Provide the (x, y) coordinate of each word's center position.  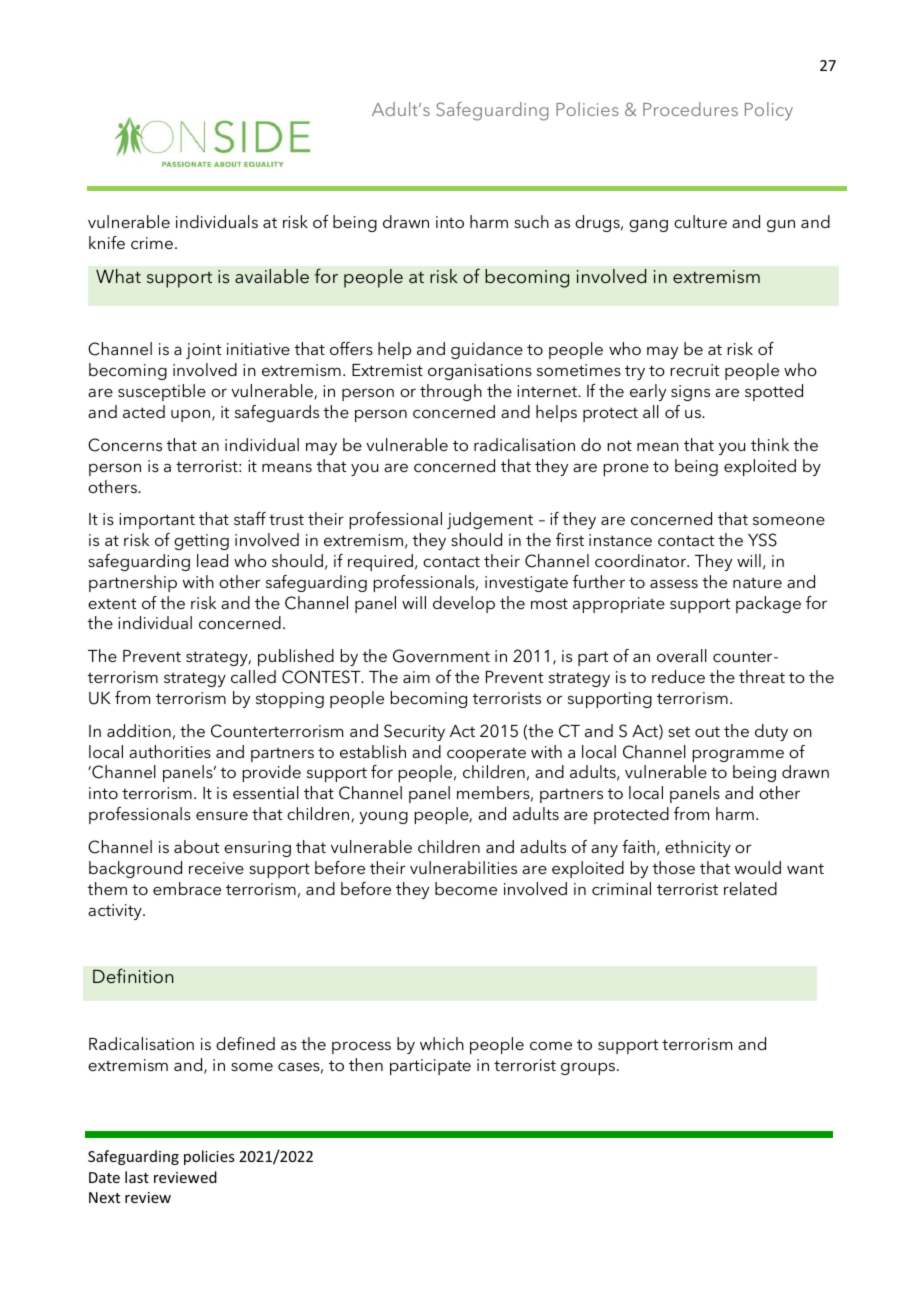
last (137, 1177)
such (531, 221)
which (442, 1043)
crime (153, 243)
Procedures (690, 109)
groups (589, 1068)
